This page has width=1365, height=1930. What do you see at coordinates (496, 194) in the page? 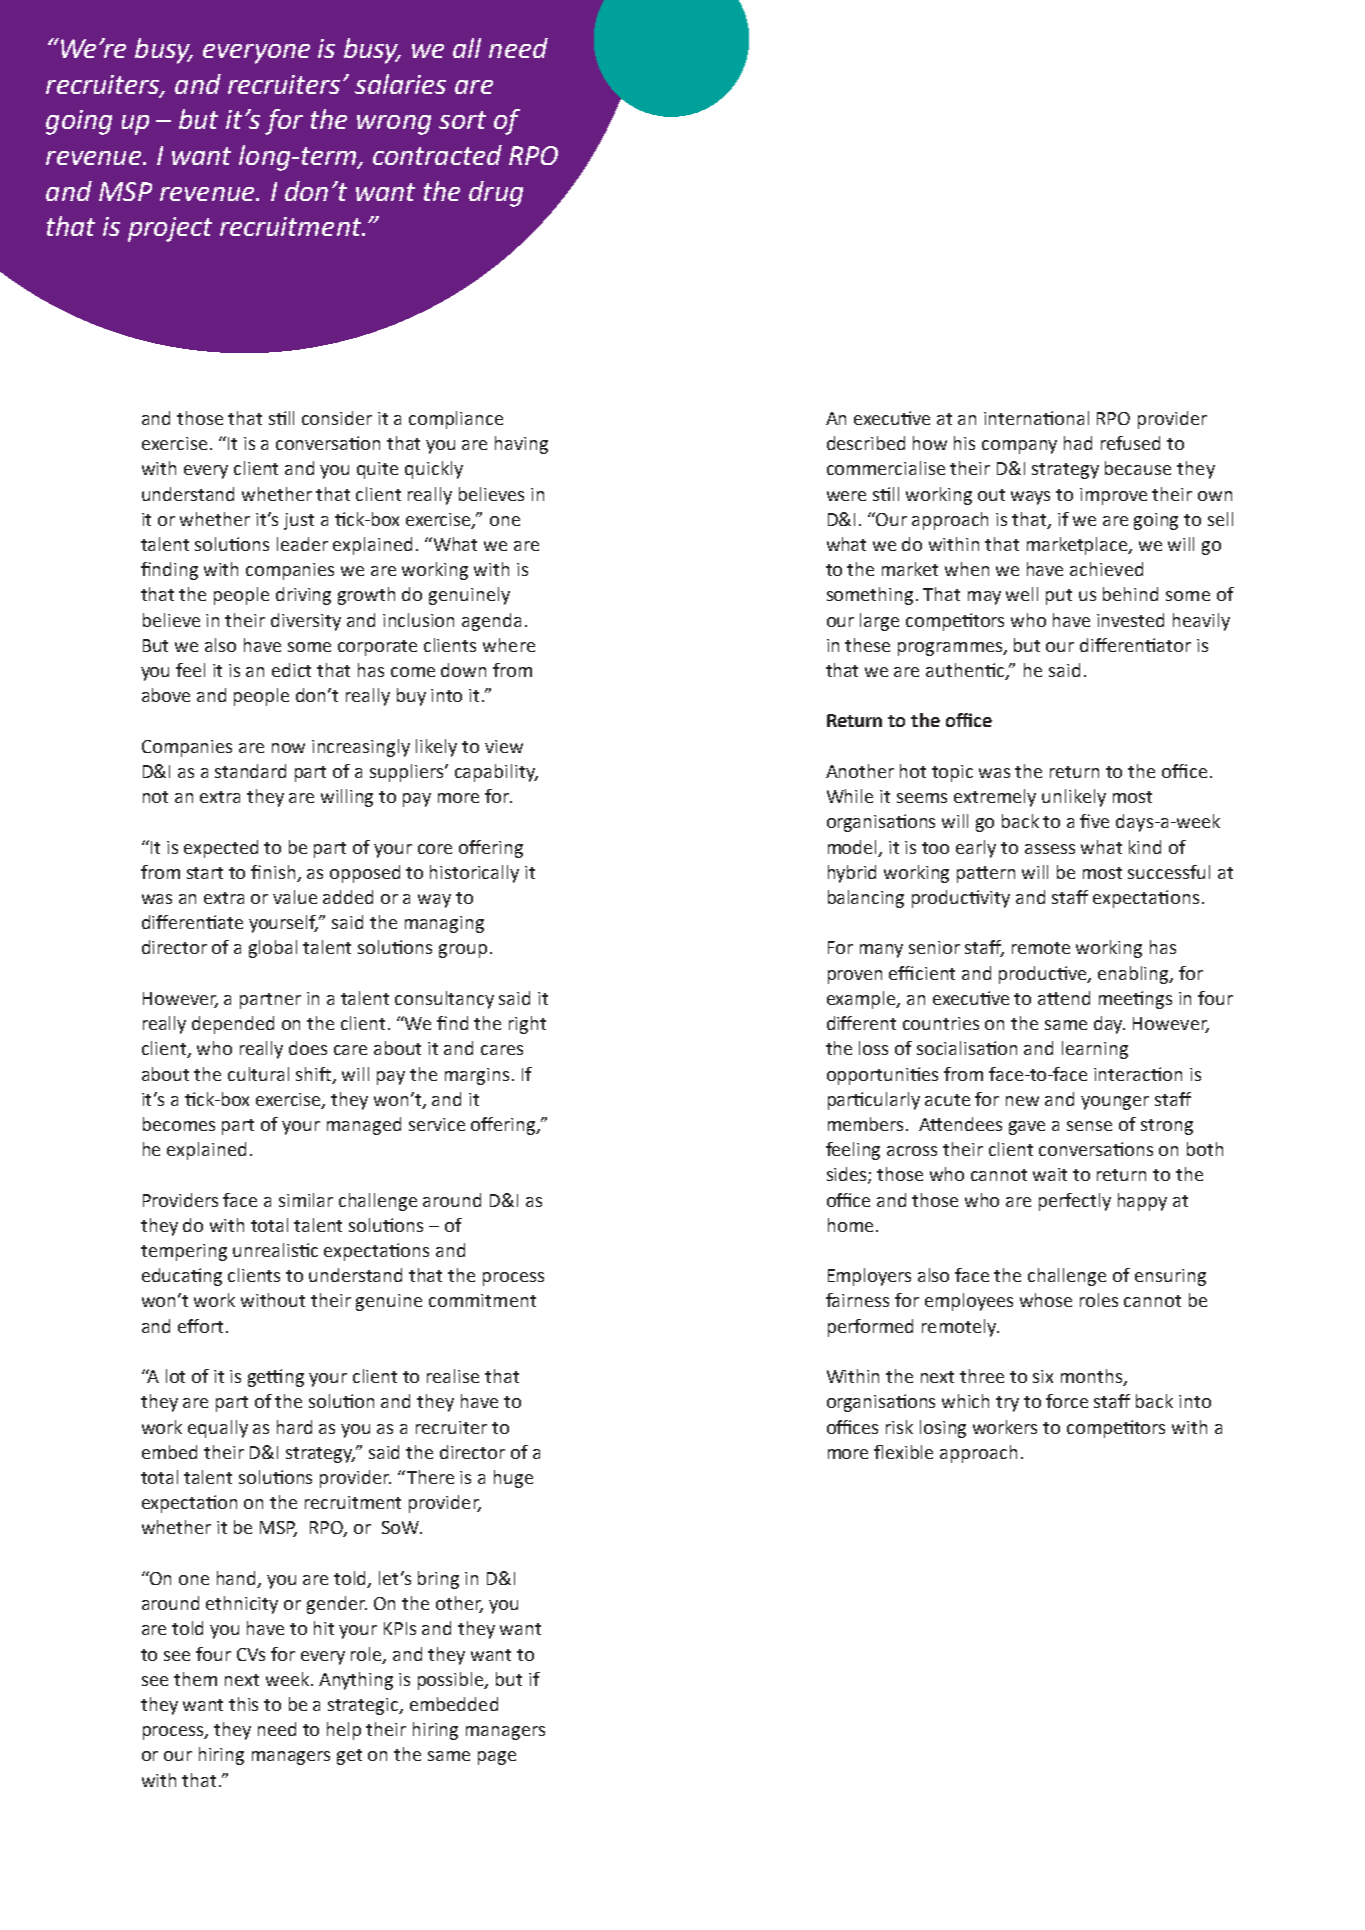
I see `drug` at bounding box center [496, 194].
